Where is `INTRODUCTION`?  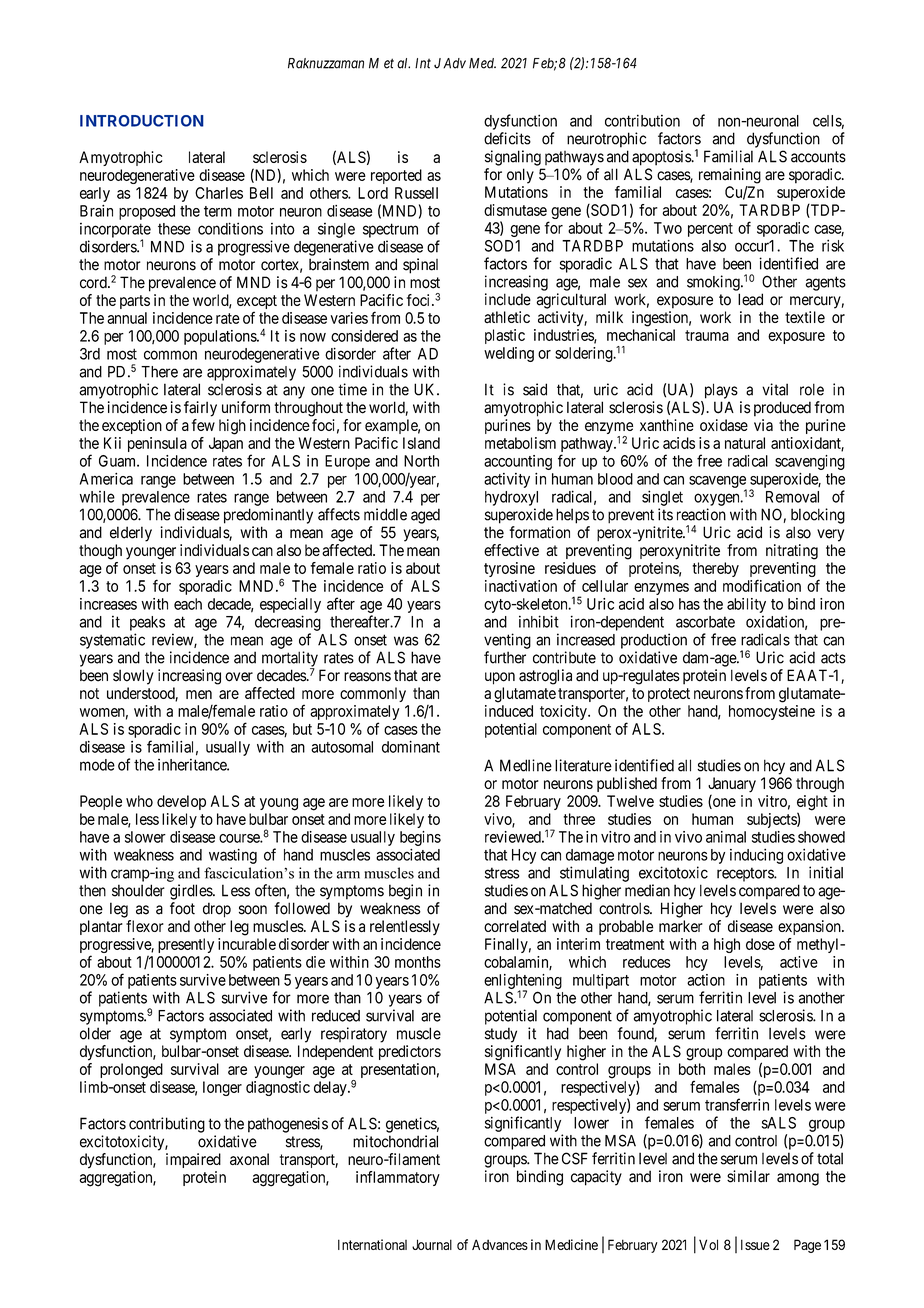 INTRODUCTION is located at coordinates (142, 121).
